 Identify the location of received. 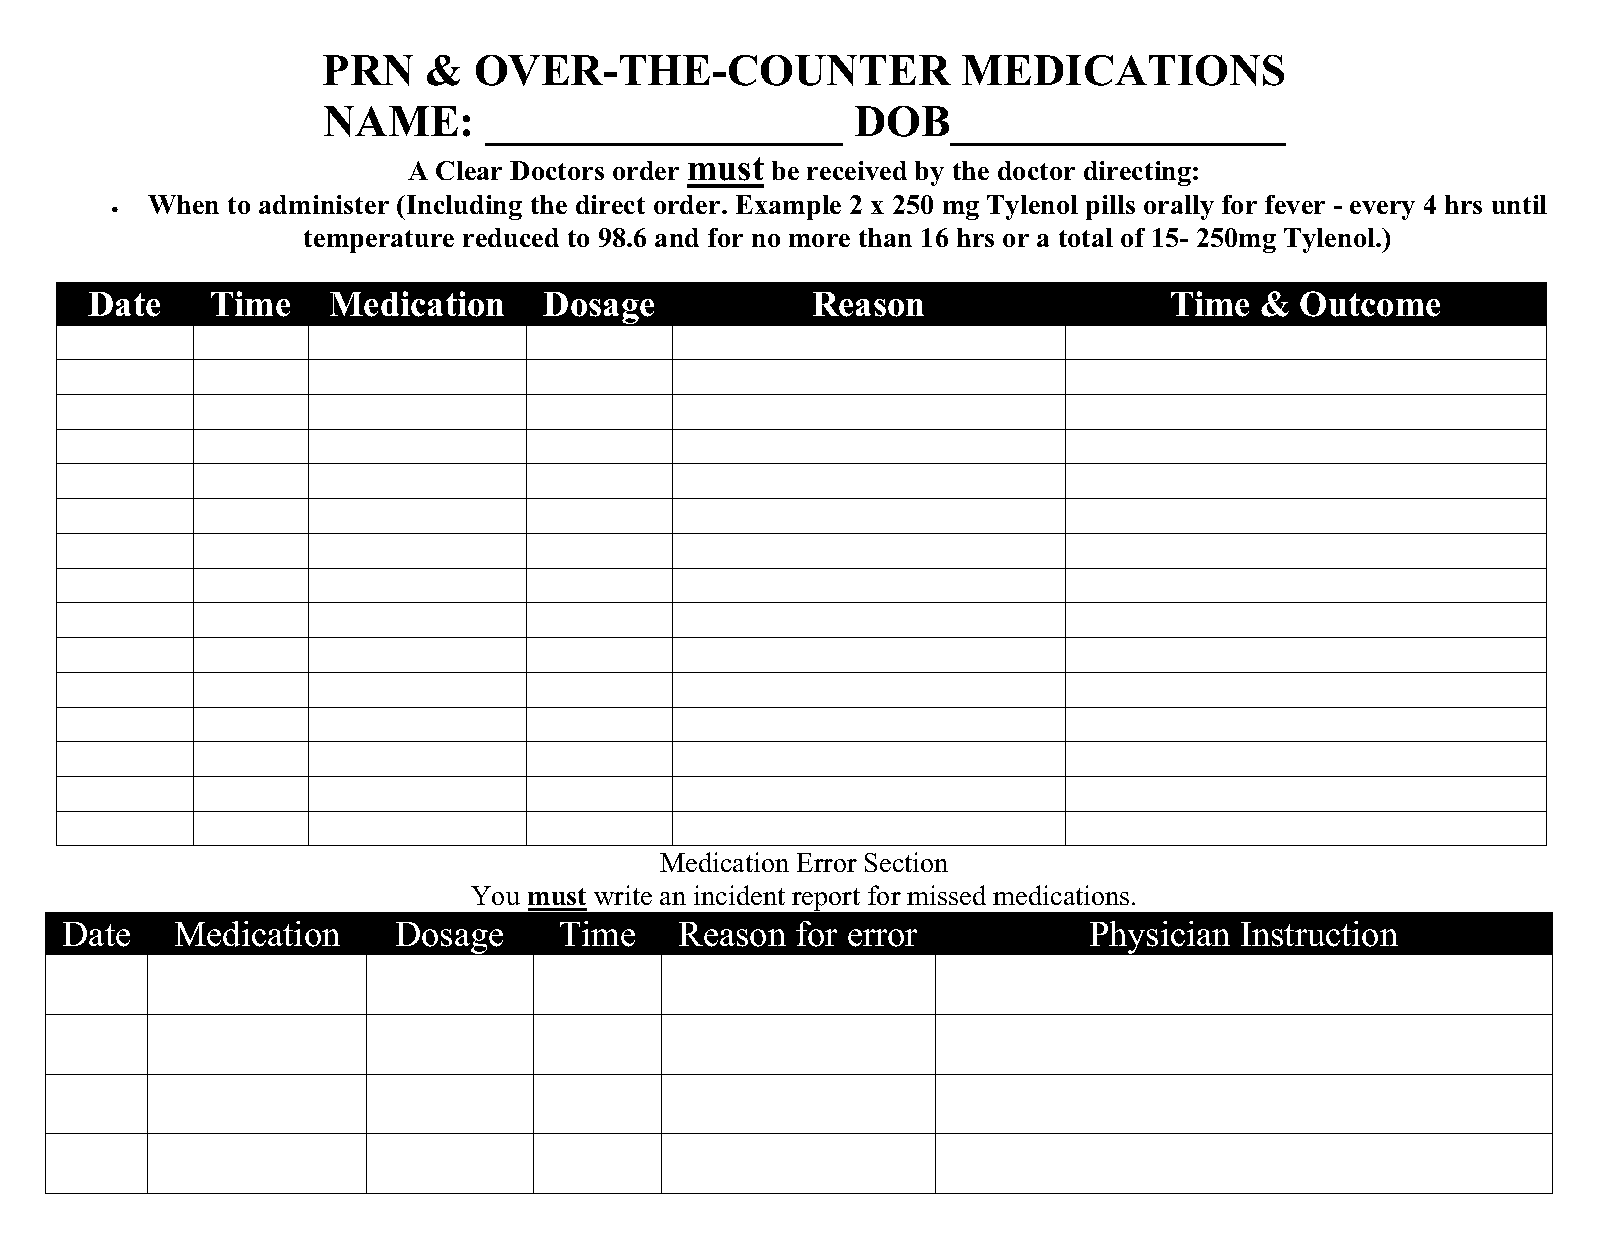
(857, 170).
